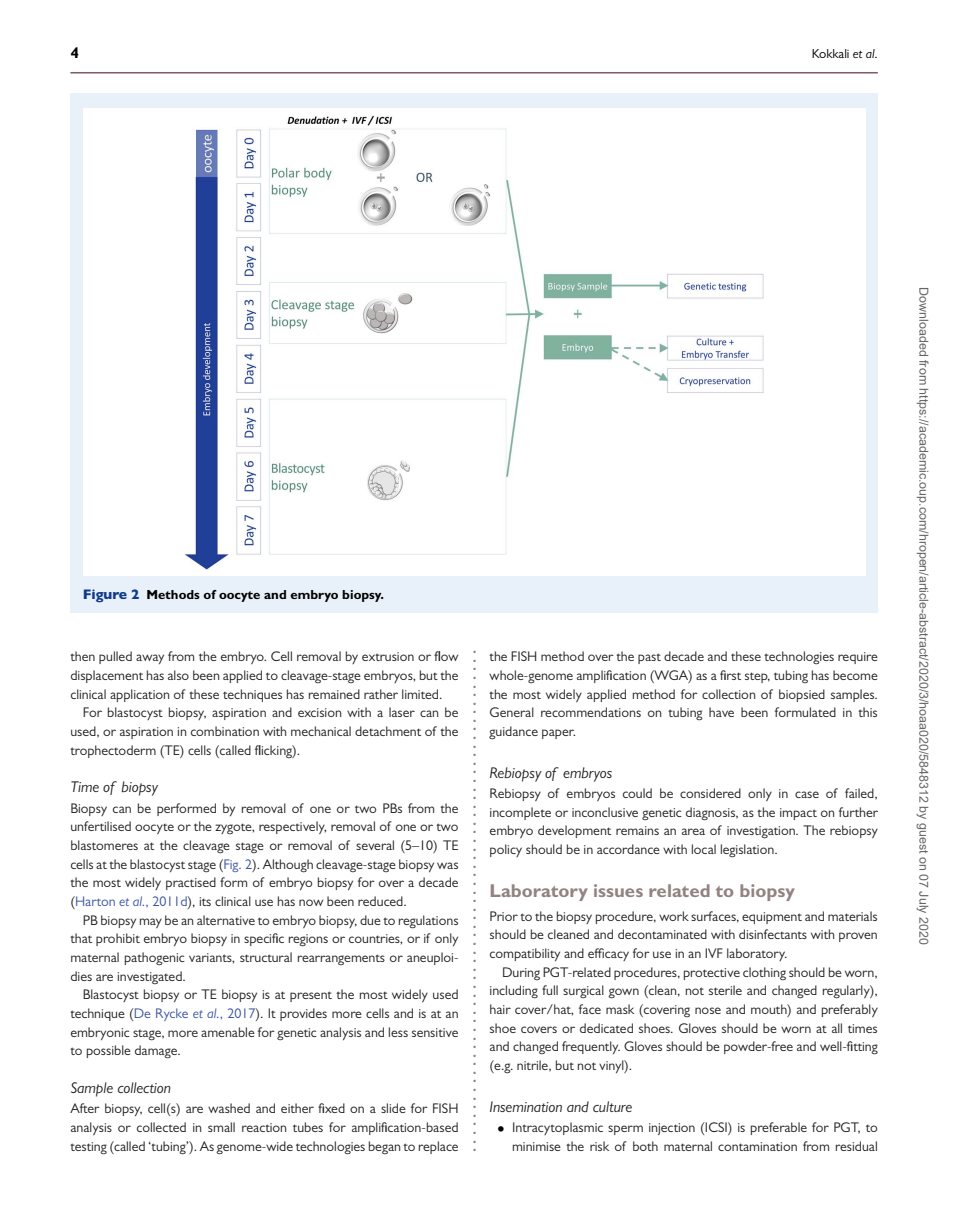 The height and width of the screenshot is (1232, 954). I want to click on collected, so click(161, 1127).
